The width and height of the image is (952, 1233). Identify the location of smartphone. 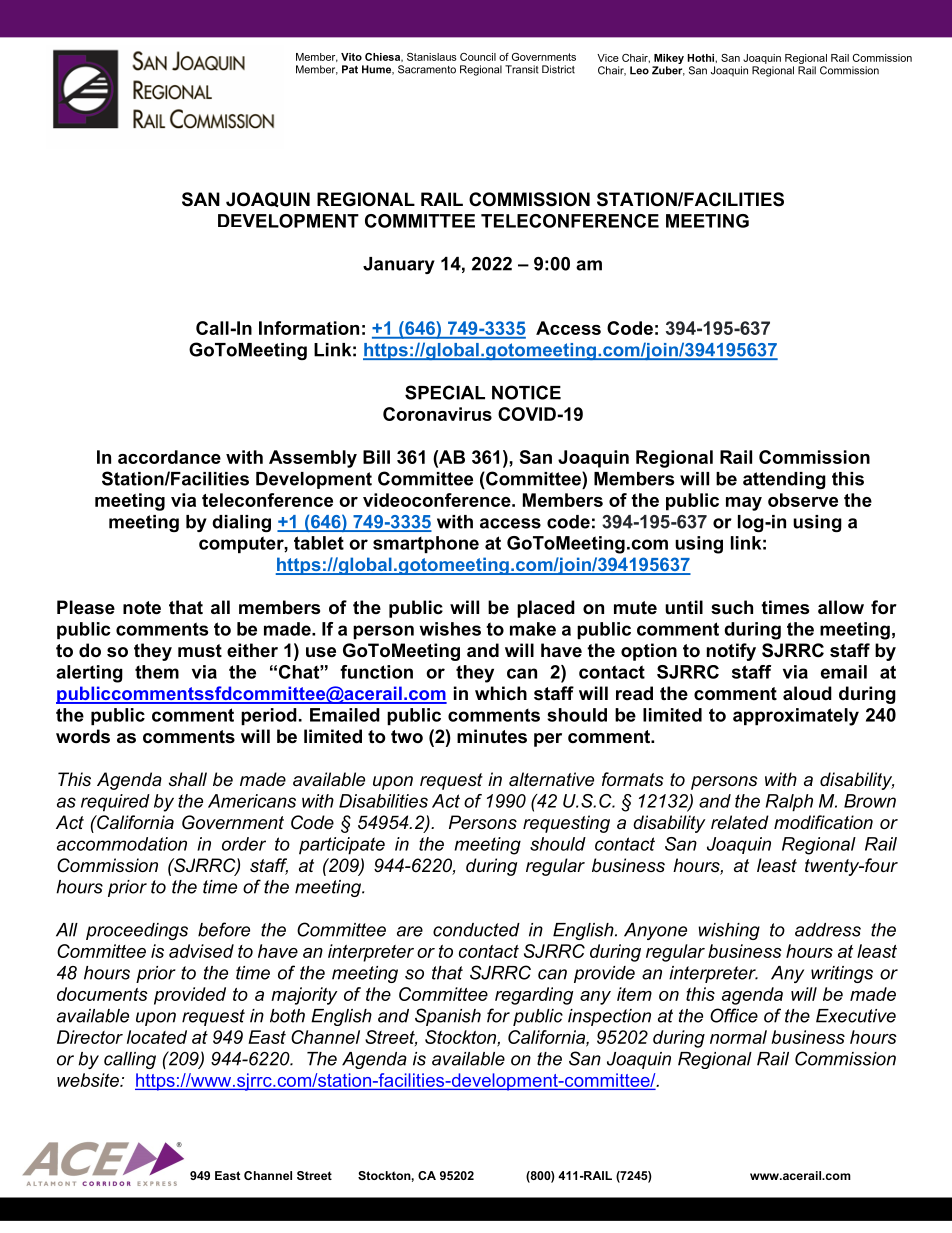
(426, 544).
